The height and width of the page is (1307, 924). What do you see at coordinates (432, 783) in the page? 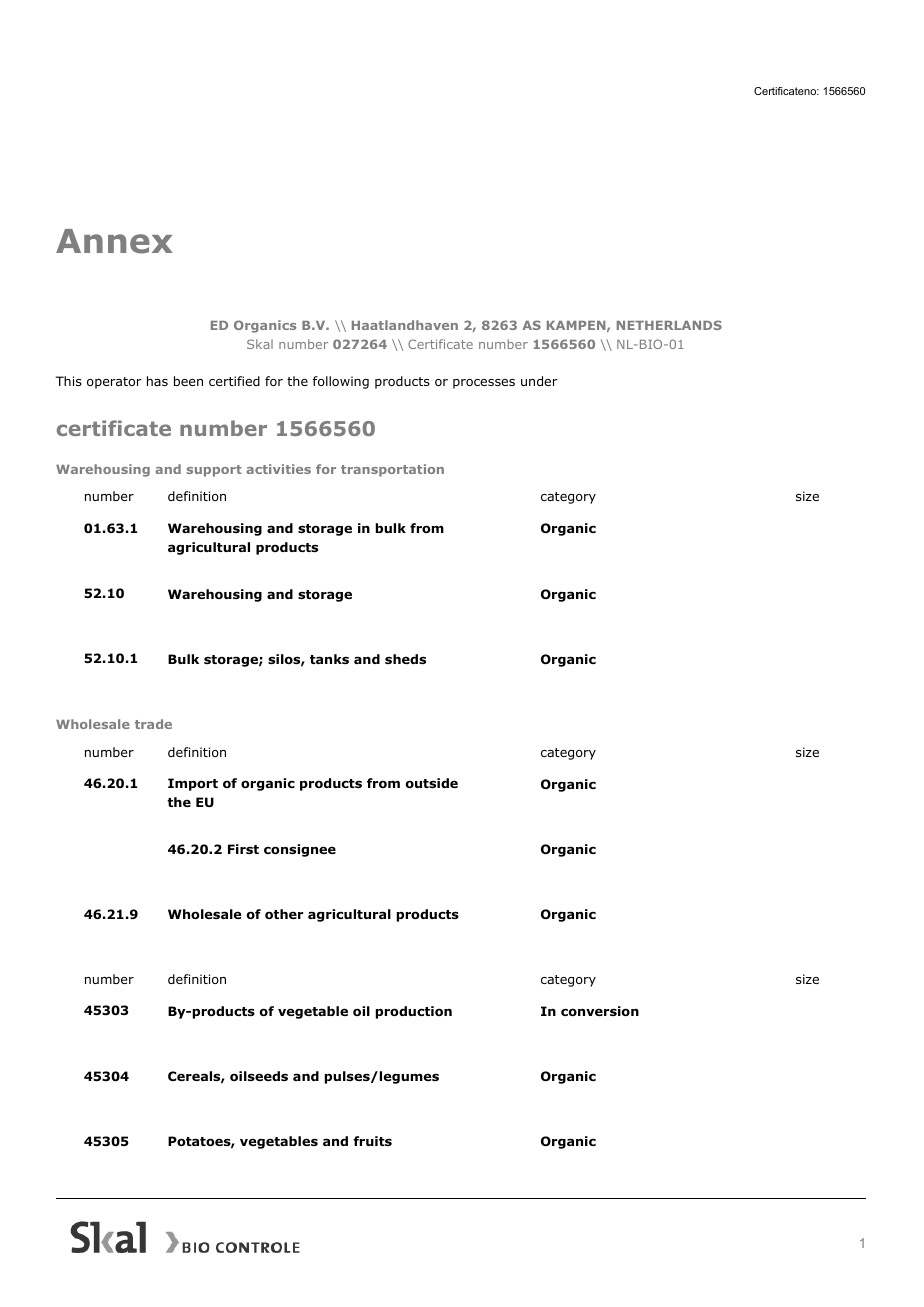
I see `outside` at bounding box center [432, 783].
